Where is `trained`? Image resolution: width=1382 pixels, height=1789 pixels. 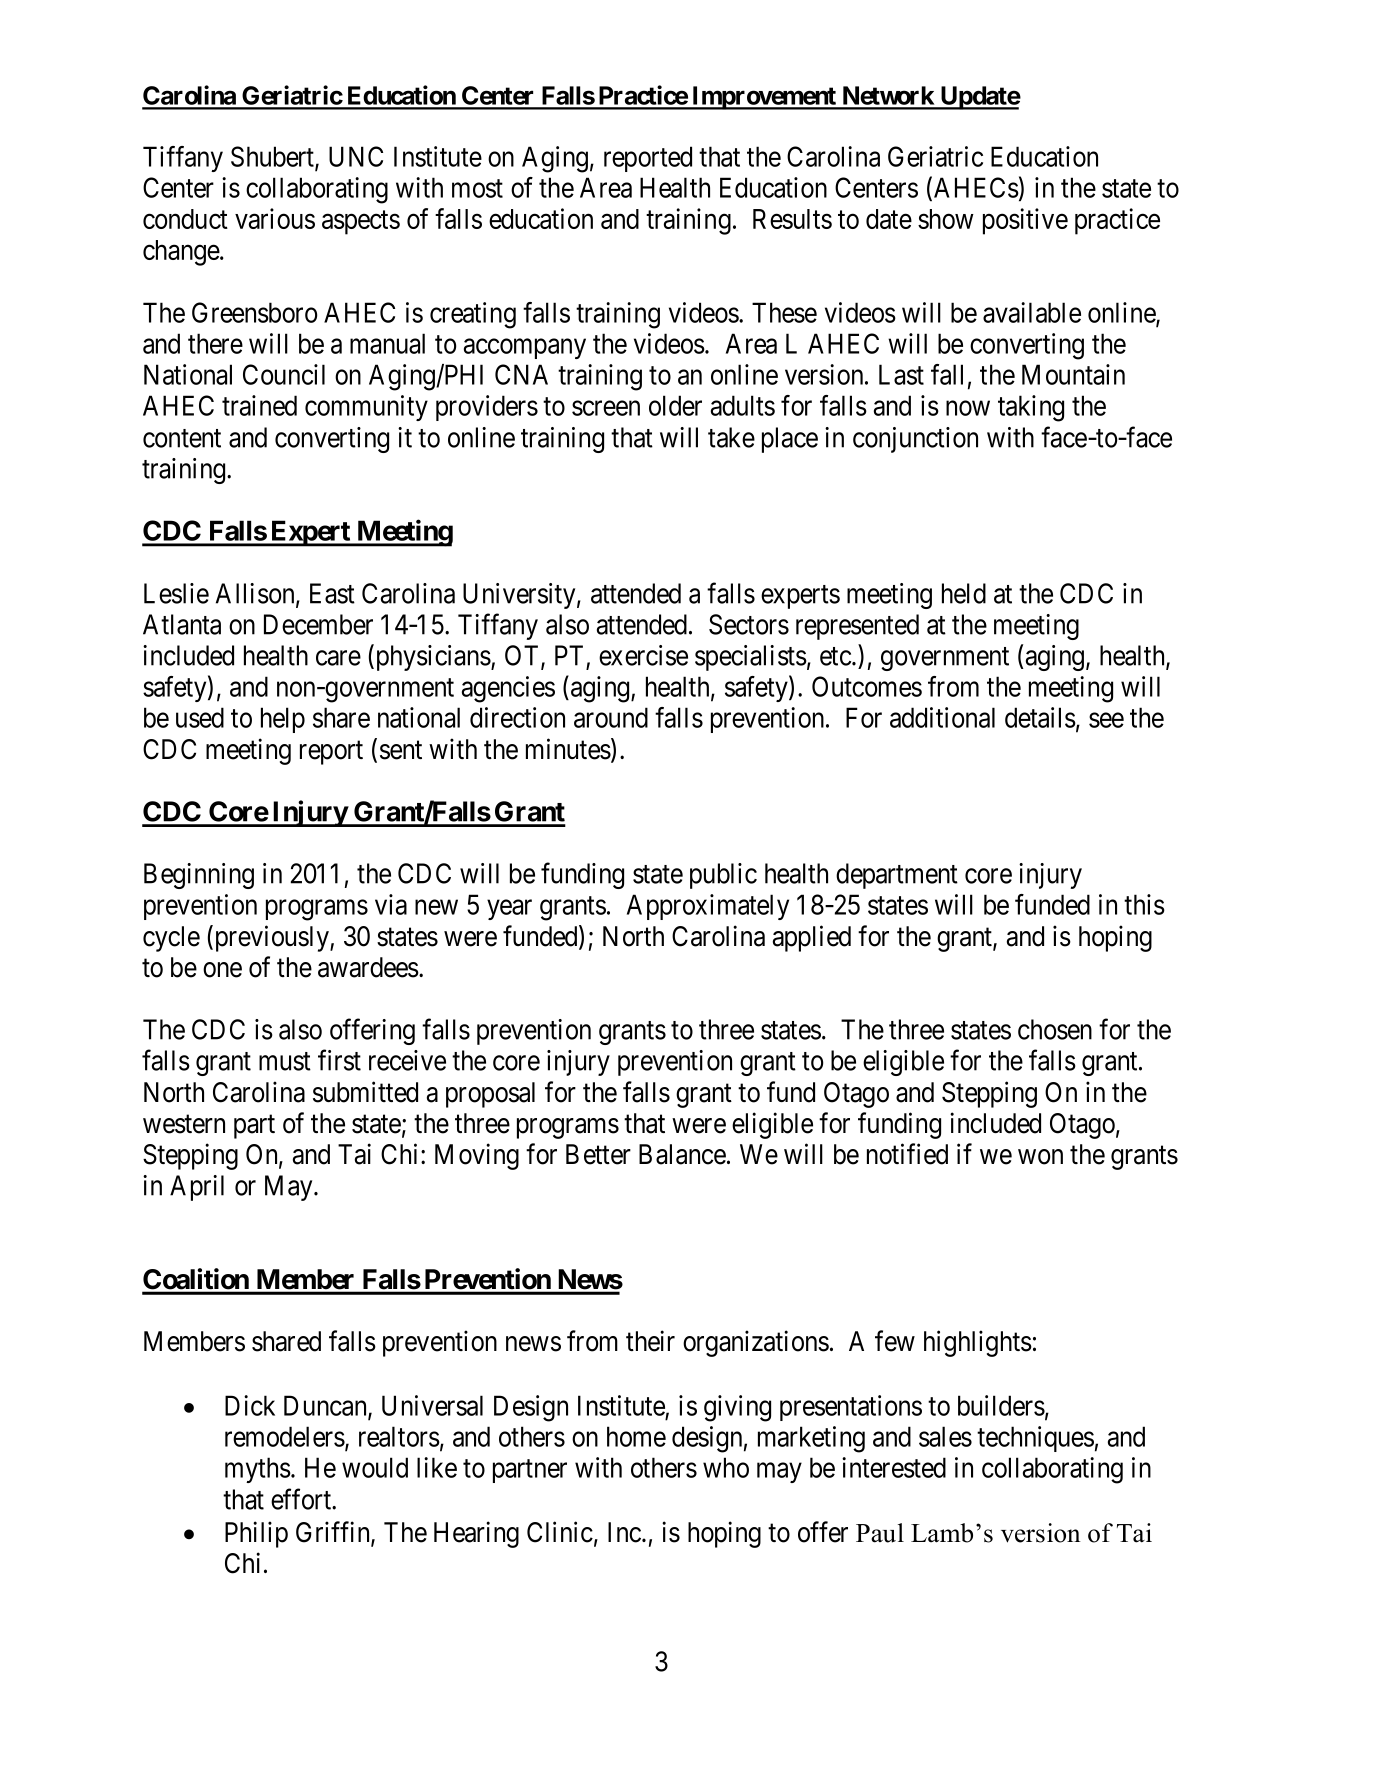
trained is located at coordinates (259, 405).
